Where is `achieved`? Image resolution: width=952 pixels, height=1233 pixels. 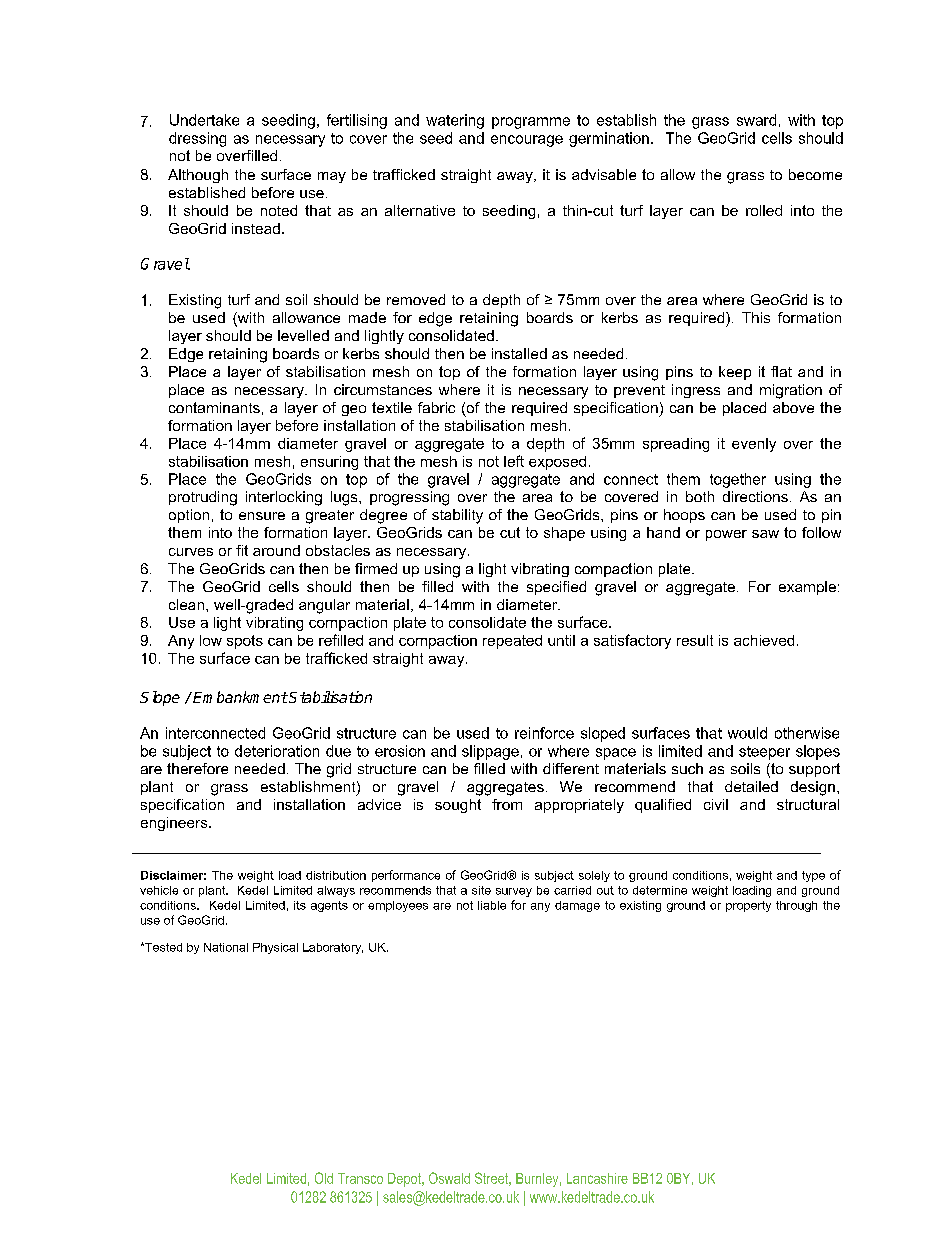
achieved is located at coordinates (764, 640).
